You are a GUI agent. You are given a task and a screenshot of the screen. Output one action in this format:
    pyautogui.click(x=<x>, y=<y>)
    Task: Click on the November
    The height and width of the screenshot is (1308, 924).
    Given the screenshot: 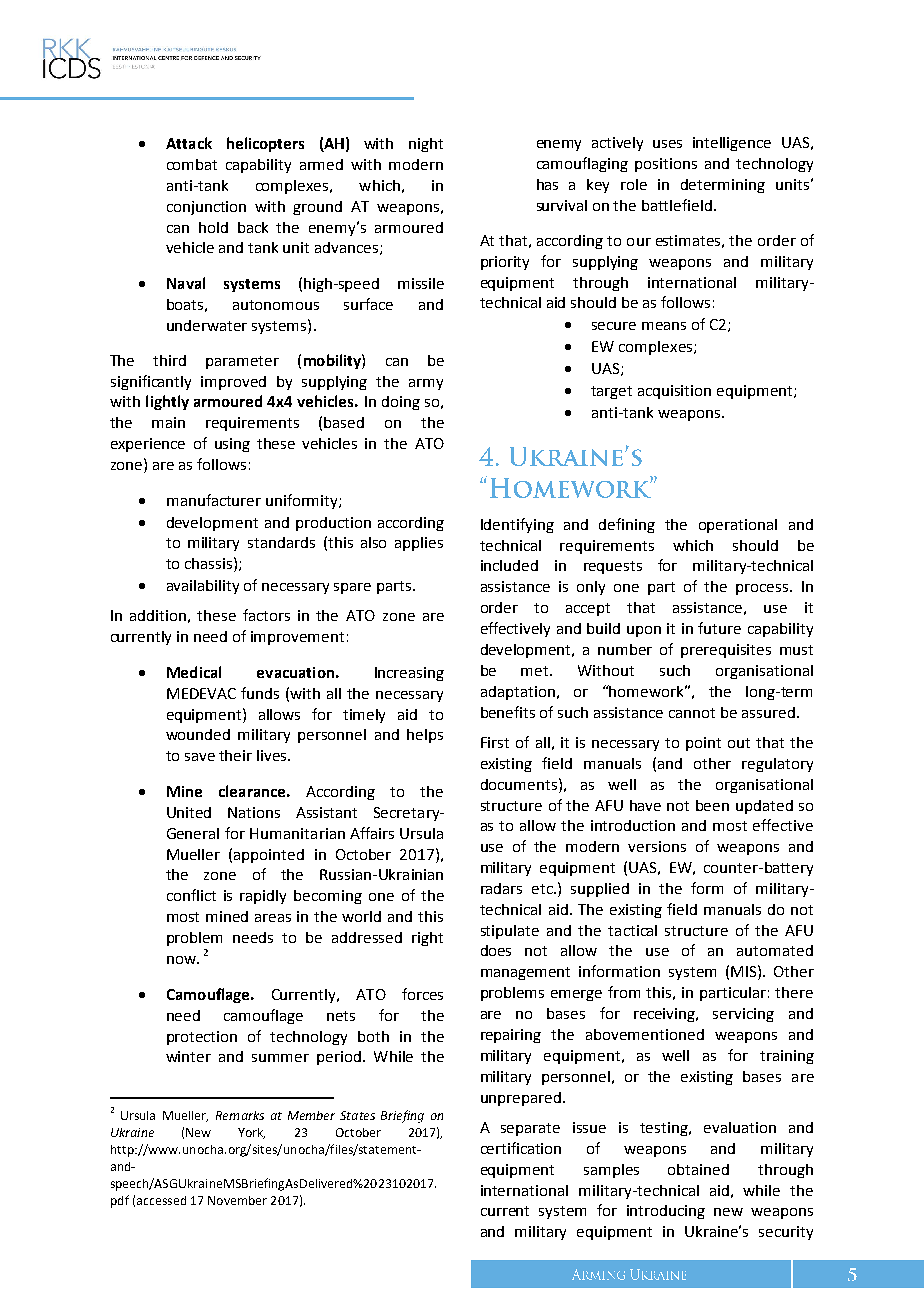 What is the action you would take?
    pyautogui.click(x=237, y=1200)
